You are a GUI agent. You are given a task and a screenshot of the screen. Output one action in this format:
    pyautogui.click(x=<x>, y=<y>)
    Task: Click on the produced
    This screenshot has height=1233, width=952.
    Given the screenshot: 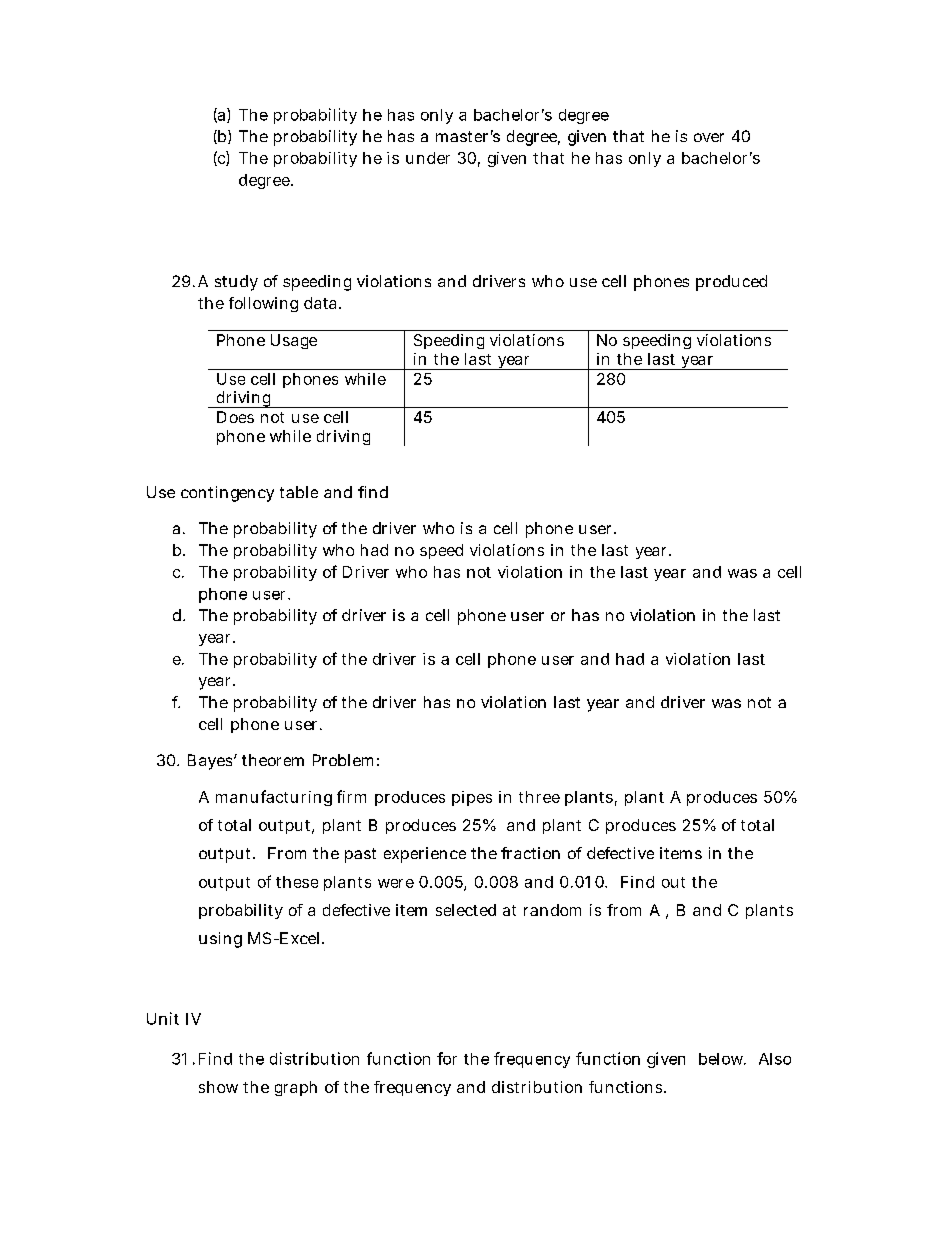 What is the action you would take?
    pyautogui.click(x=731, y=283)
